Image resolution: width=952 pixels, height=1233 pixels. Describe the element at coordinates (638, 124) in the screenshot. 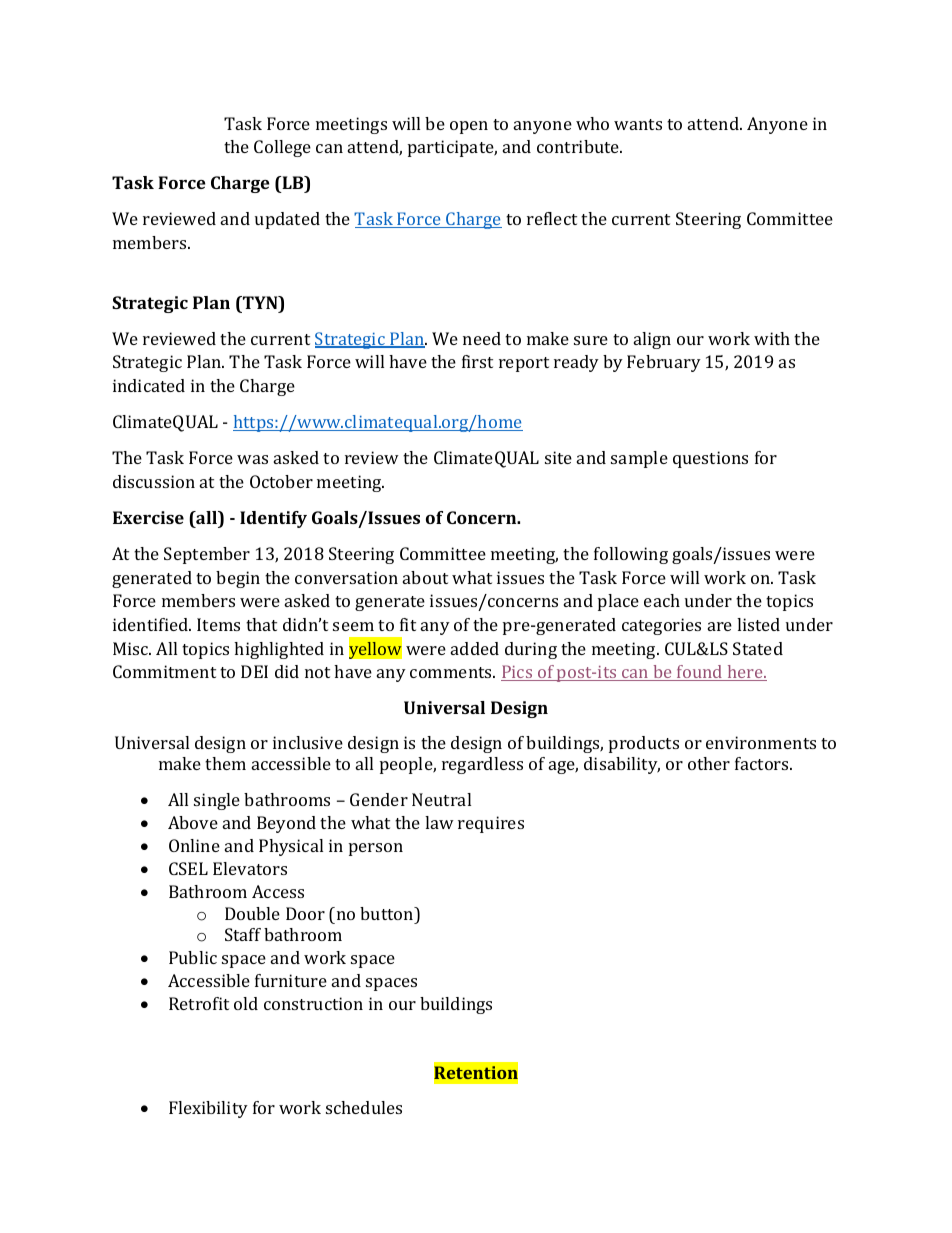

I see `wants` at that location.
